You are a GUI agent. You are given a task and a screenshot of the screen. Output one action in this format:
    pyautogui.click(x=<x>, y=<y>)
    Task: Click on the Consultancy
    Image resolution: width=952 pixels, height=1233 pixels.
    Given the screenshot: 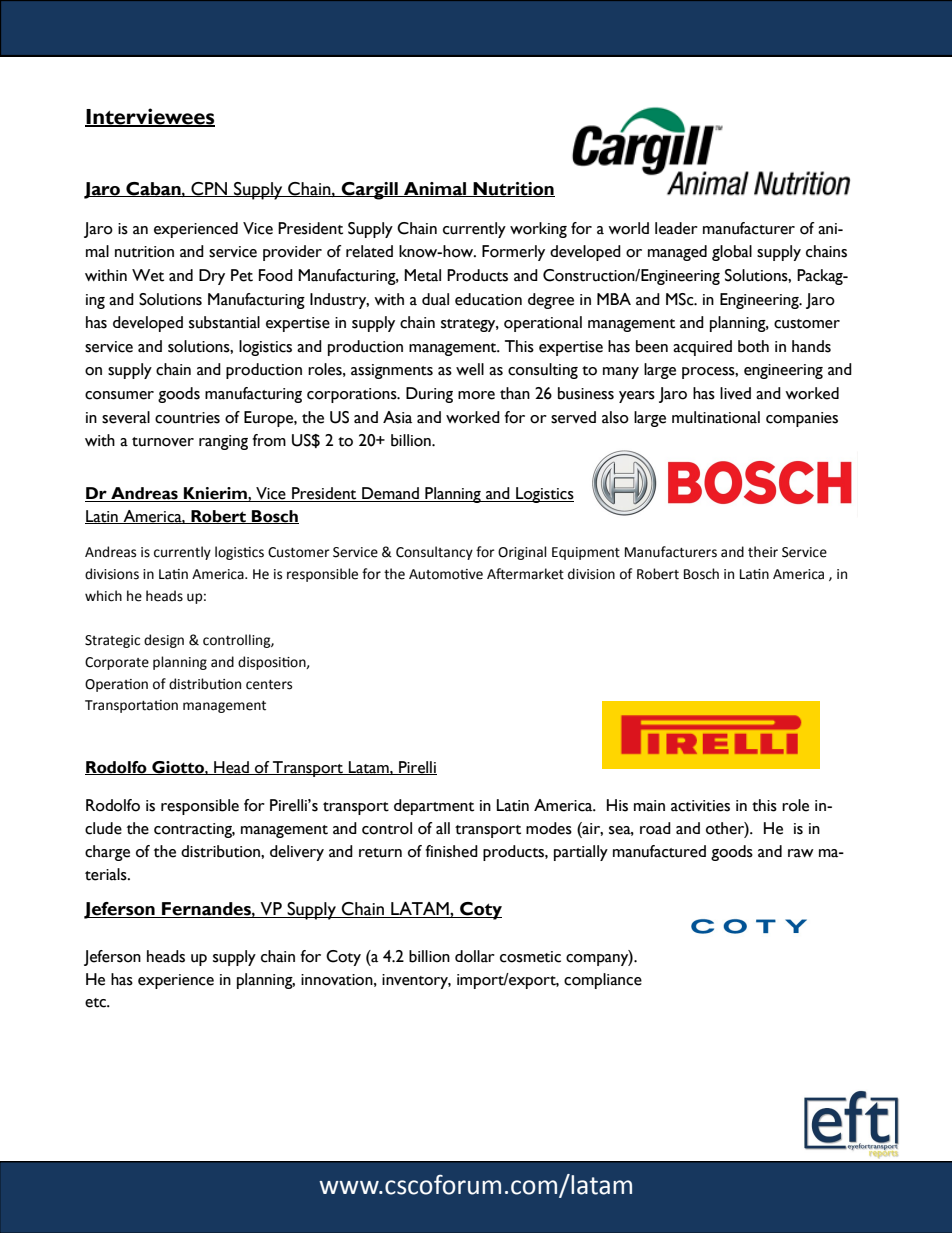 What is the action you would take?
    pyautogui.click(x=434, y=553)
